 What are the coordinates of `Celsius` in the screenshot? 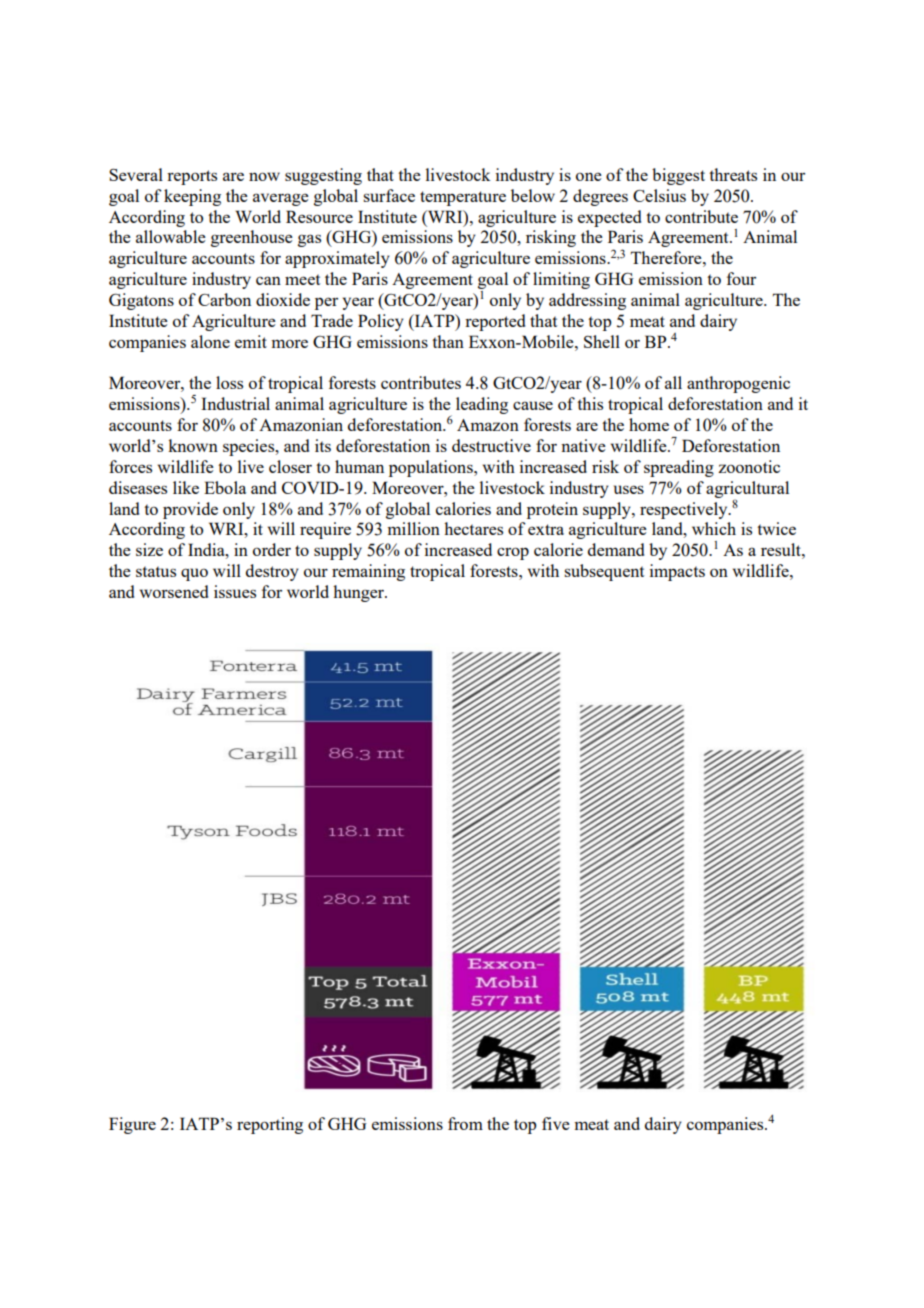 It's located at (659, 195).
